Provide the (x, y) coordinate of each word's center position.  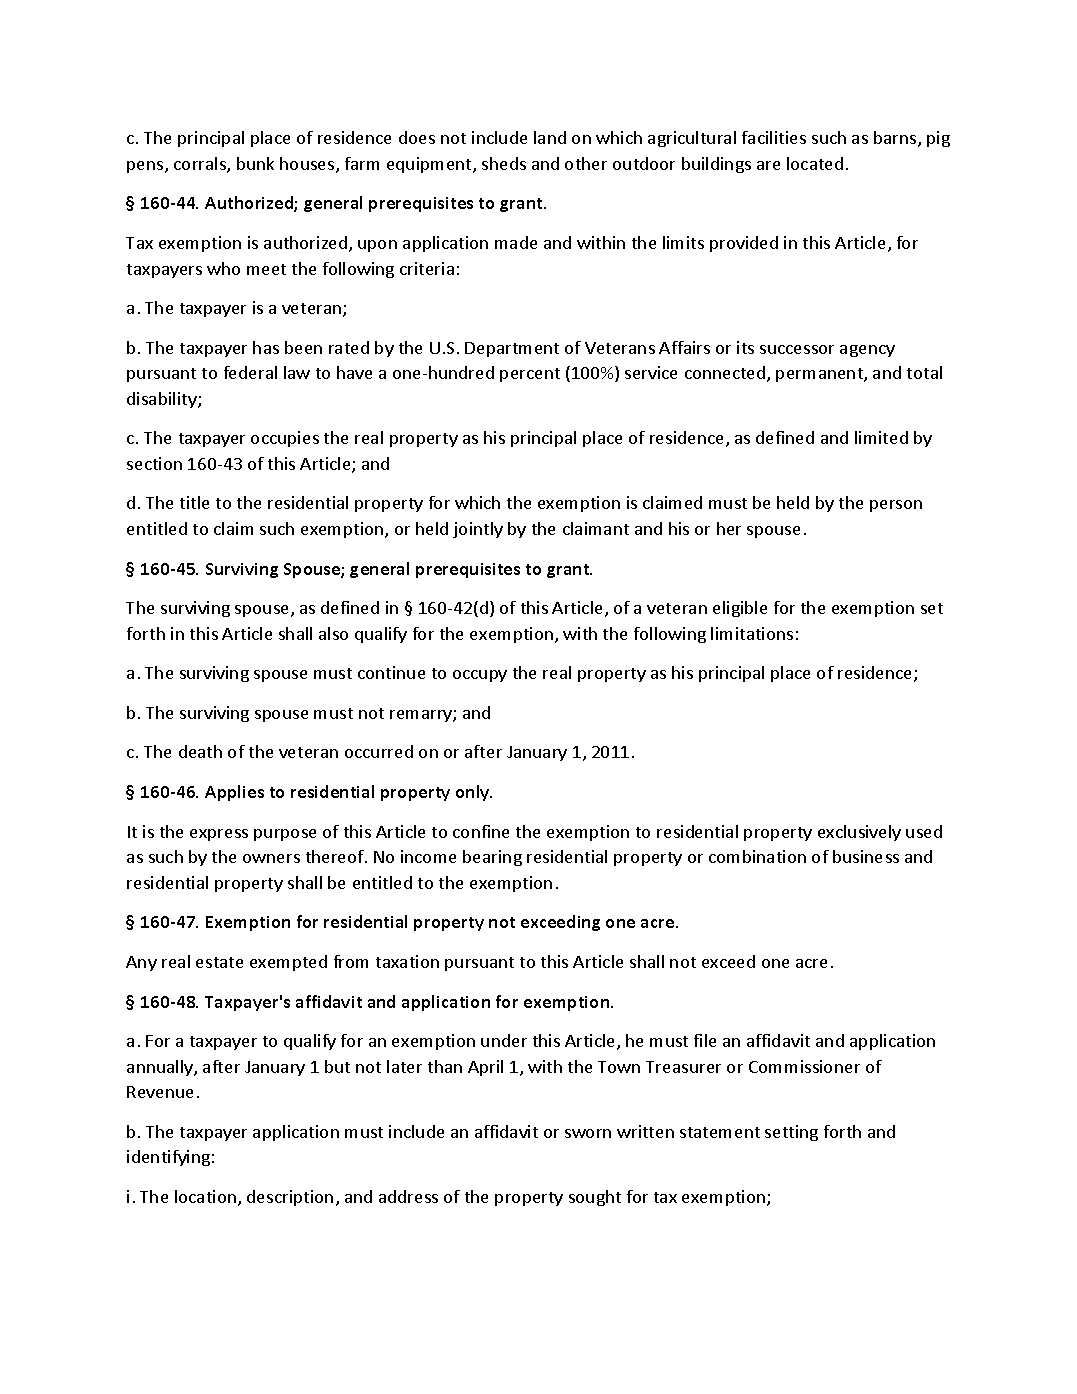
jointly (478, 530)
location (207, 1198)
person (896, 506)
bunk (255, 163)
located (815, 163)
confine (481, 831)
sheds (504, 163)
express (219, 835)
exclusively (859, 833)
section (154, 463)
